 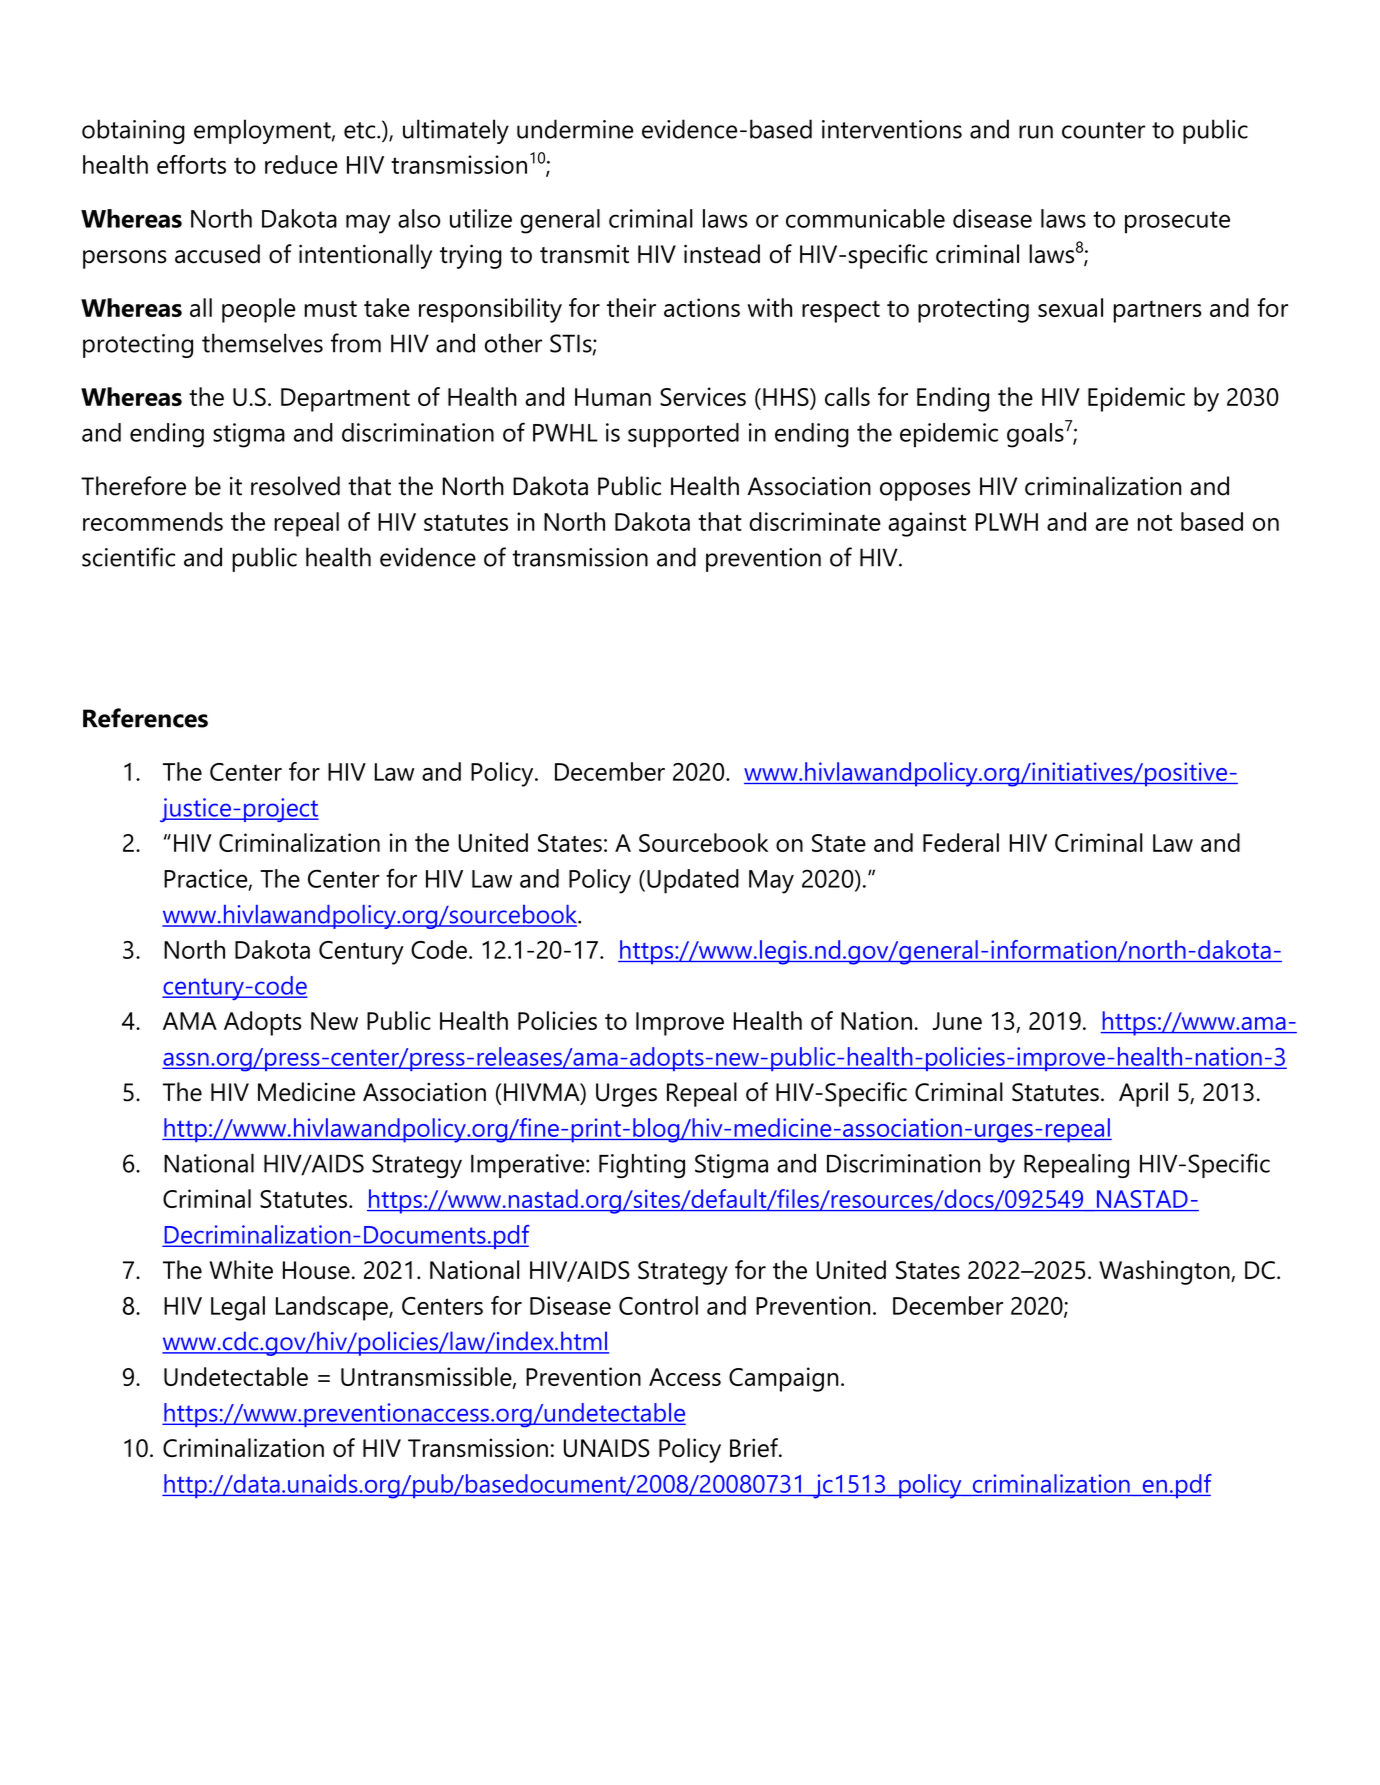 I want to click on run, so click(x=1036, y=132).
